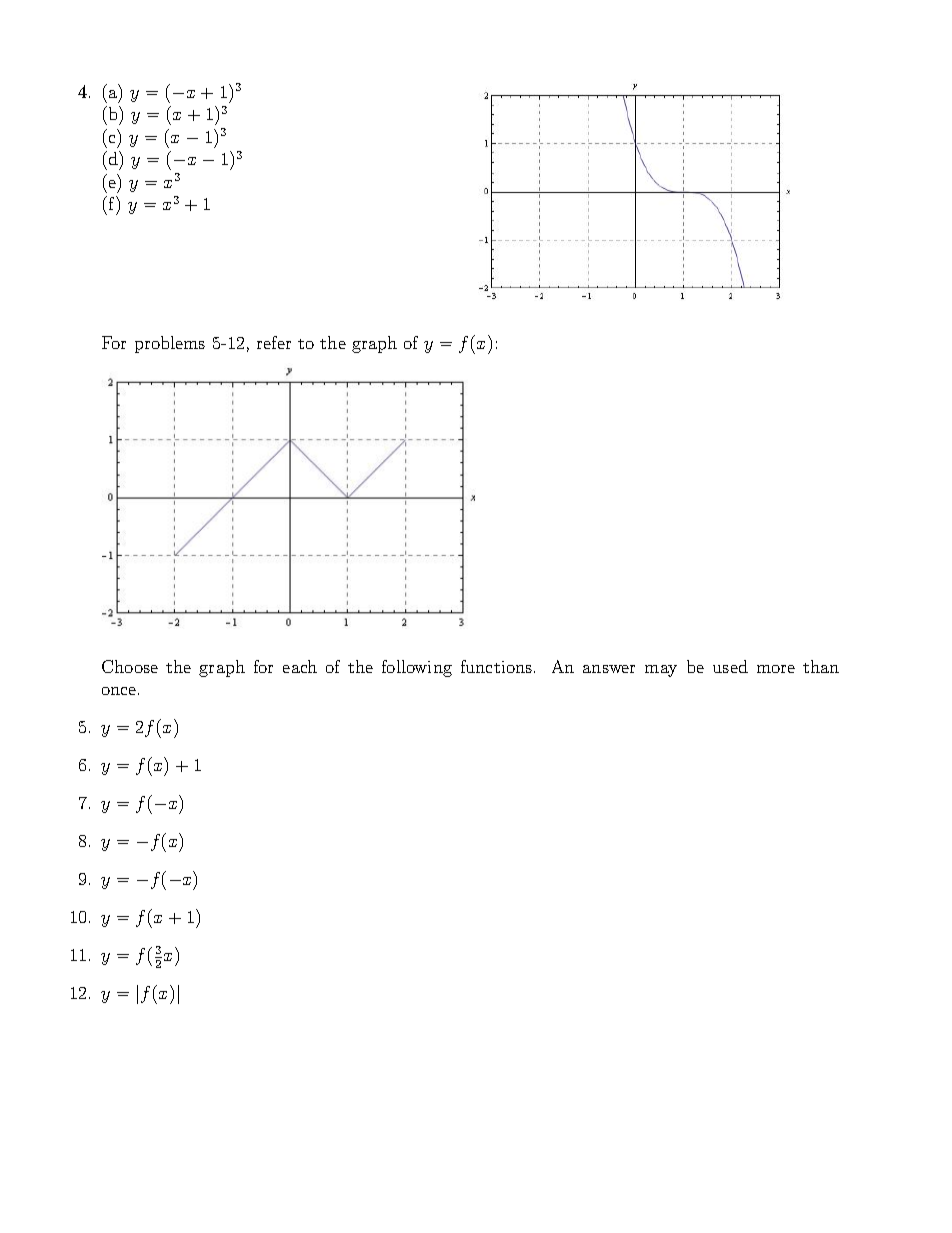  I want to click on refer, so click(274, 342).
